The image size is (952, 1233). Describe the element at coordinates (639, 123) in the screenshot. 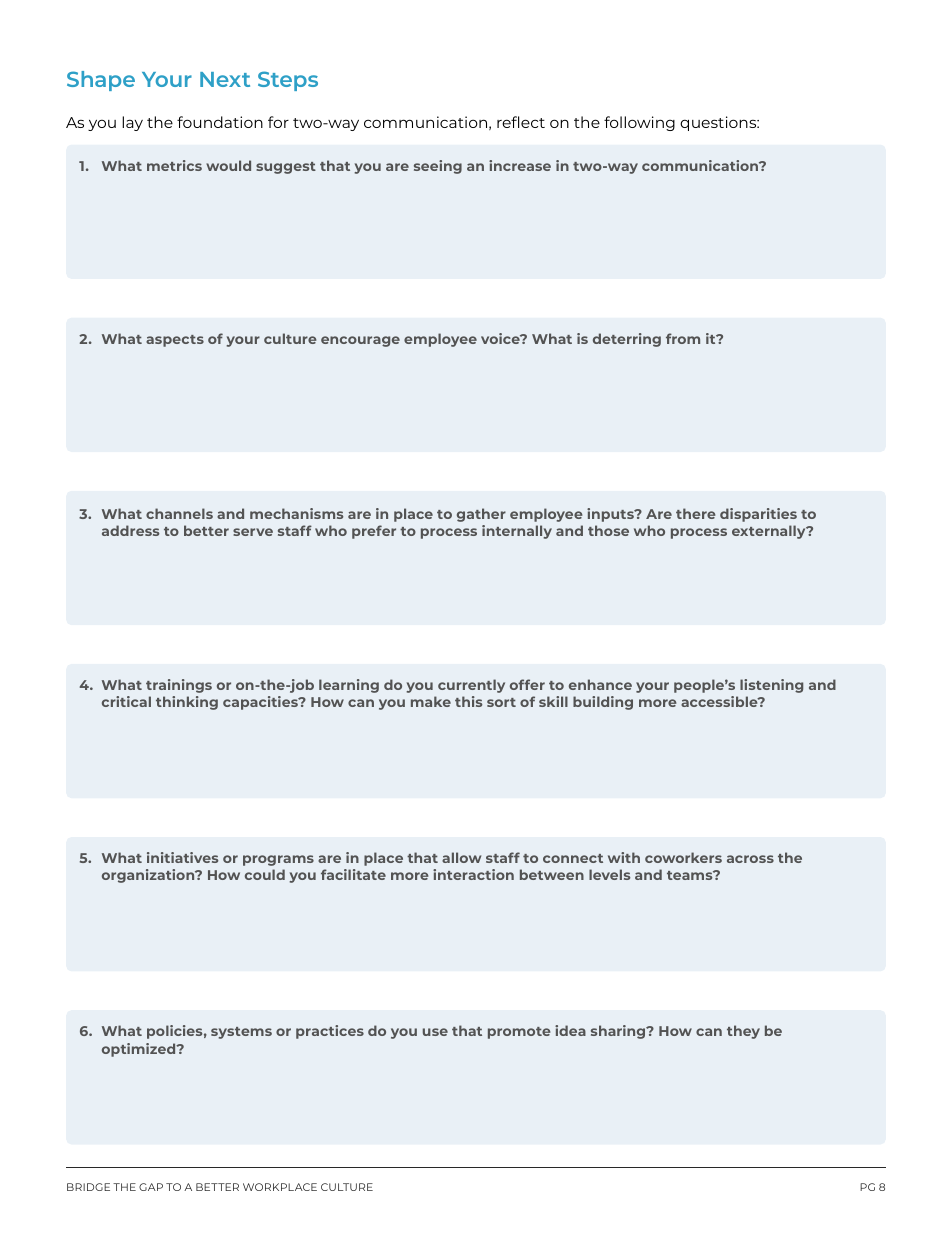

I see `following` at that location.
